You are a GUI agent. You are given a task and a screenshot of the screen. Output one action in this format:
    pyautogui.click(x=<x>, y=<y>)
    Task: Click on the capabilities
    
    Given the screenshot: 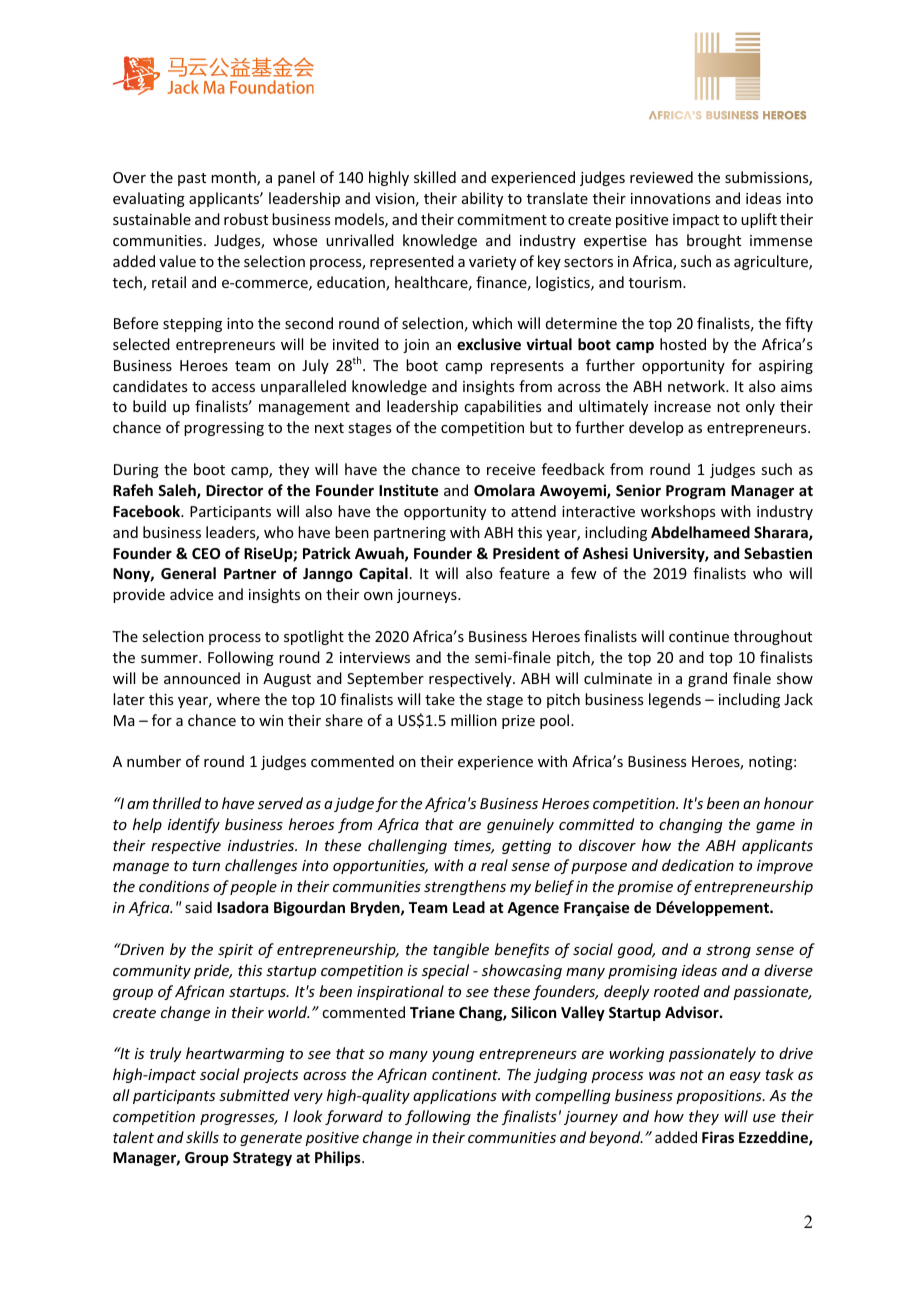 What is the action you would take?
    pyautogui.click(x=502, y=407)
